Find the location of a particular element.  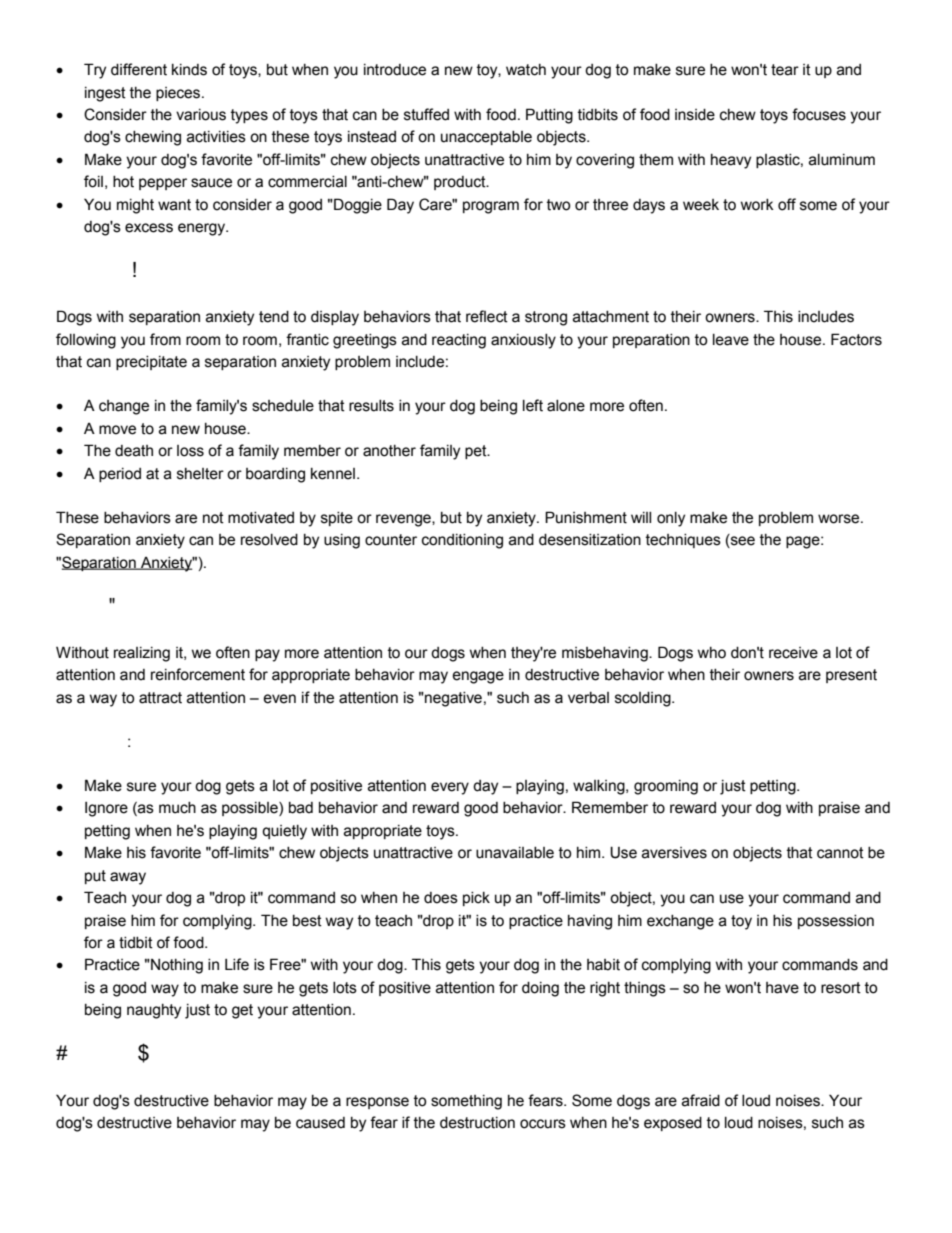

naughty is located at coordinates (154, 1011).
